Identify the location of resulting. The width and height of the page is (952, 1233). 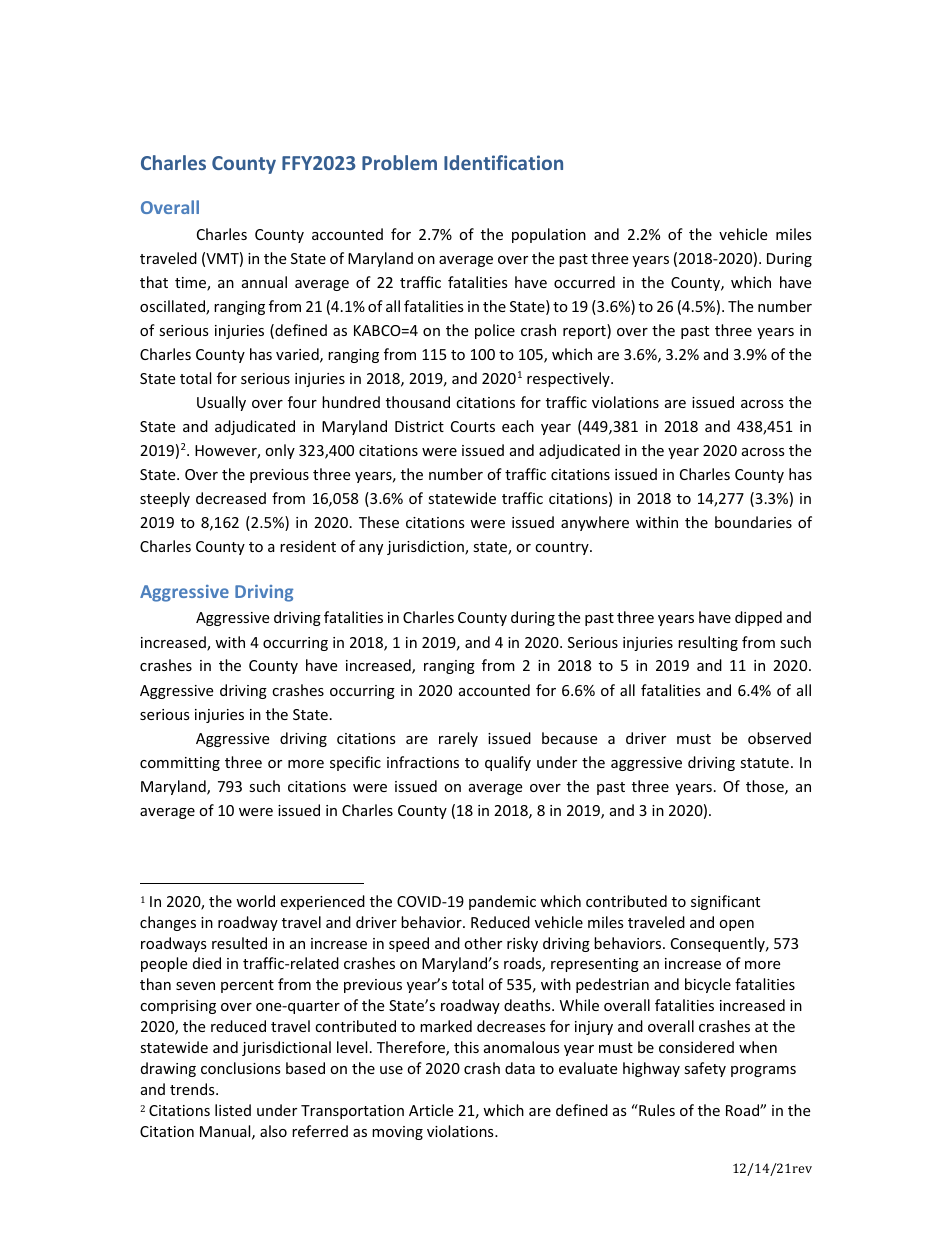
(708, 643).
